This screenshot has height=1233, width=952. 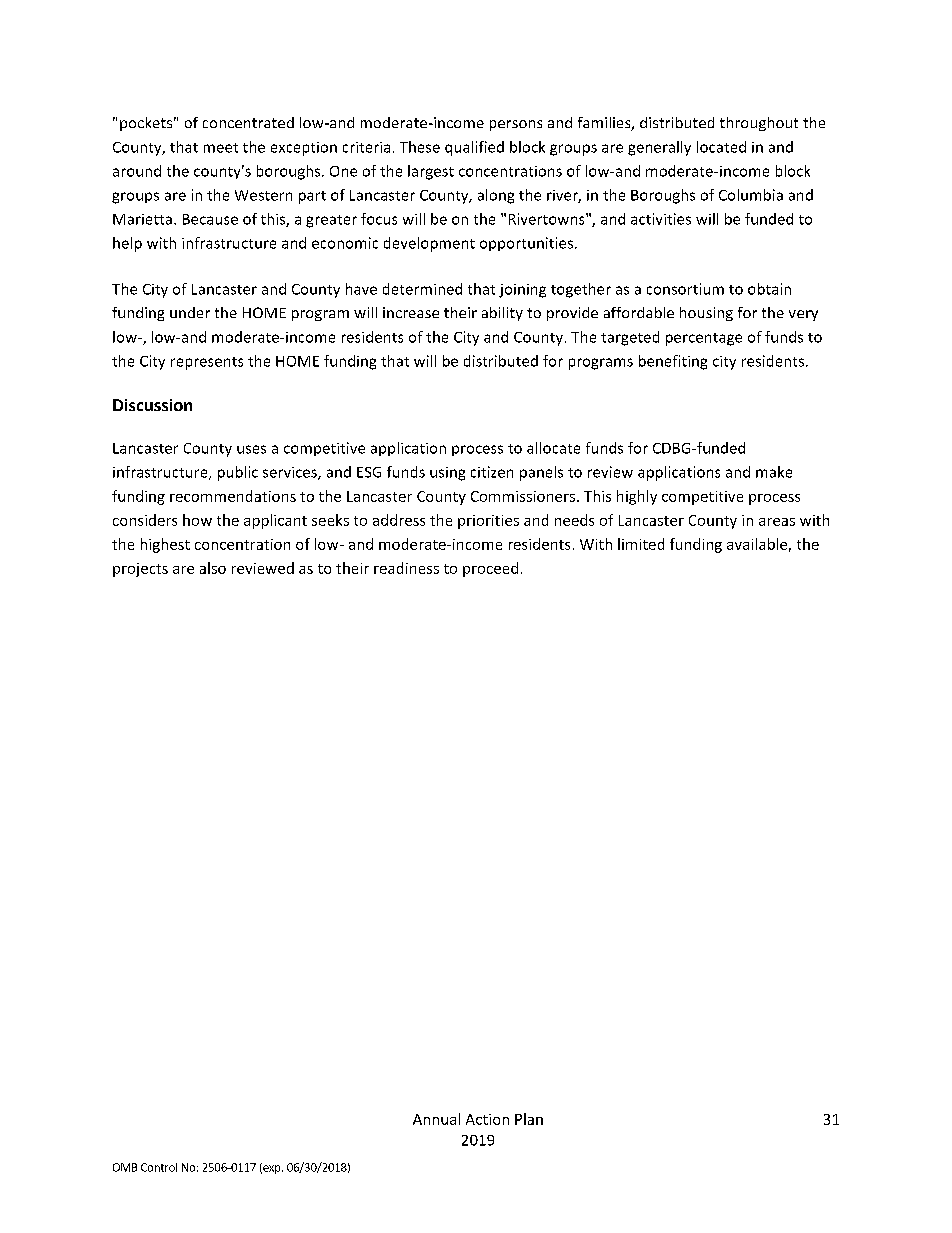 I want to click on Control, so click(x=159, y=1167).
